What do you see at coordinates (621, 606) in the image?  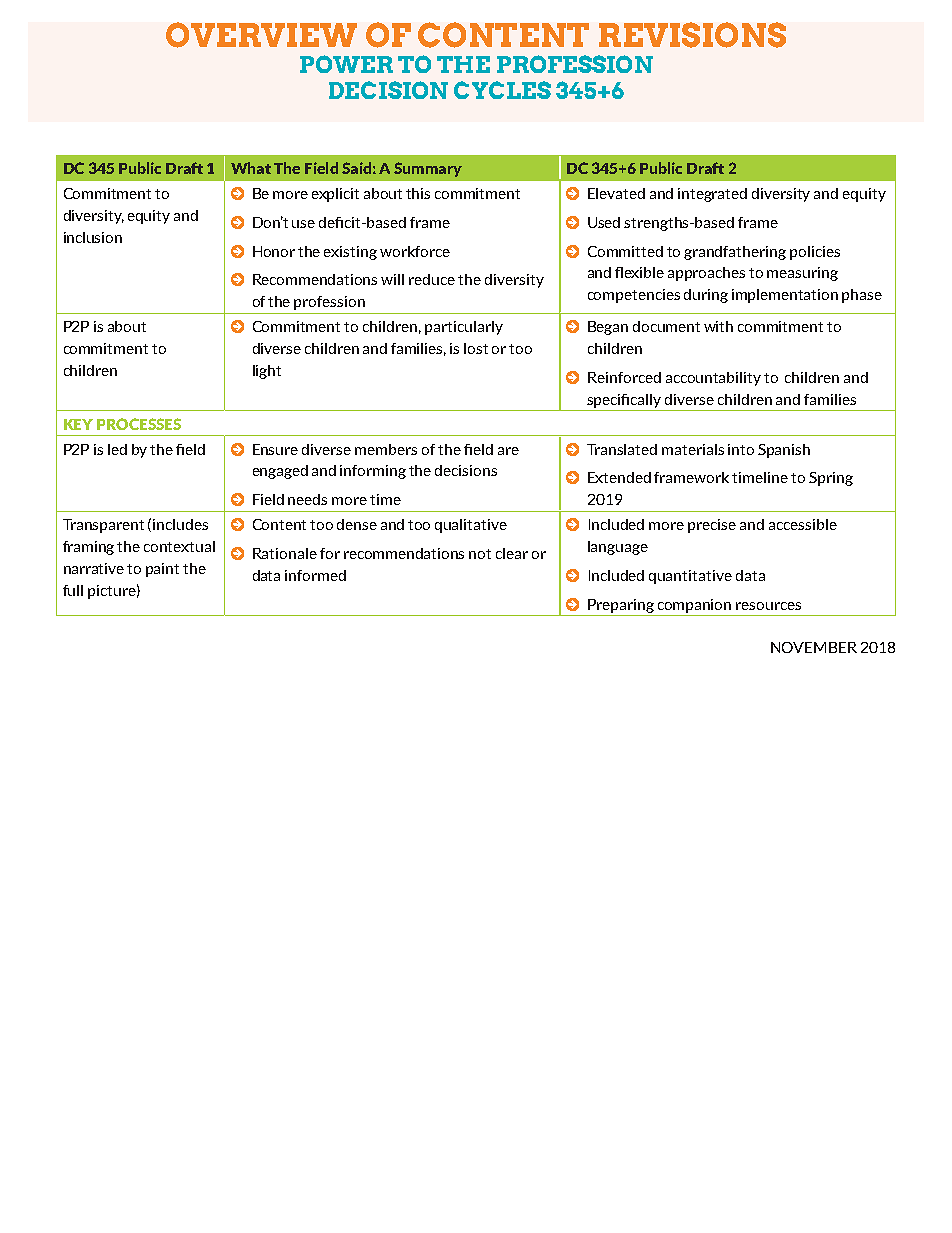 I see `Preparing` at bounding box center [621, 606].
